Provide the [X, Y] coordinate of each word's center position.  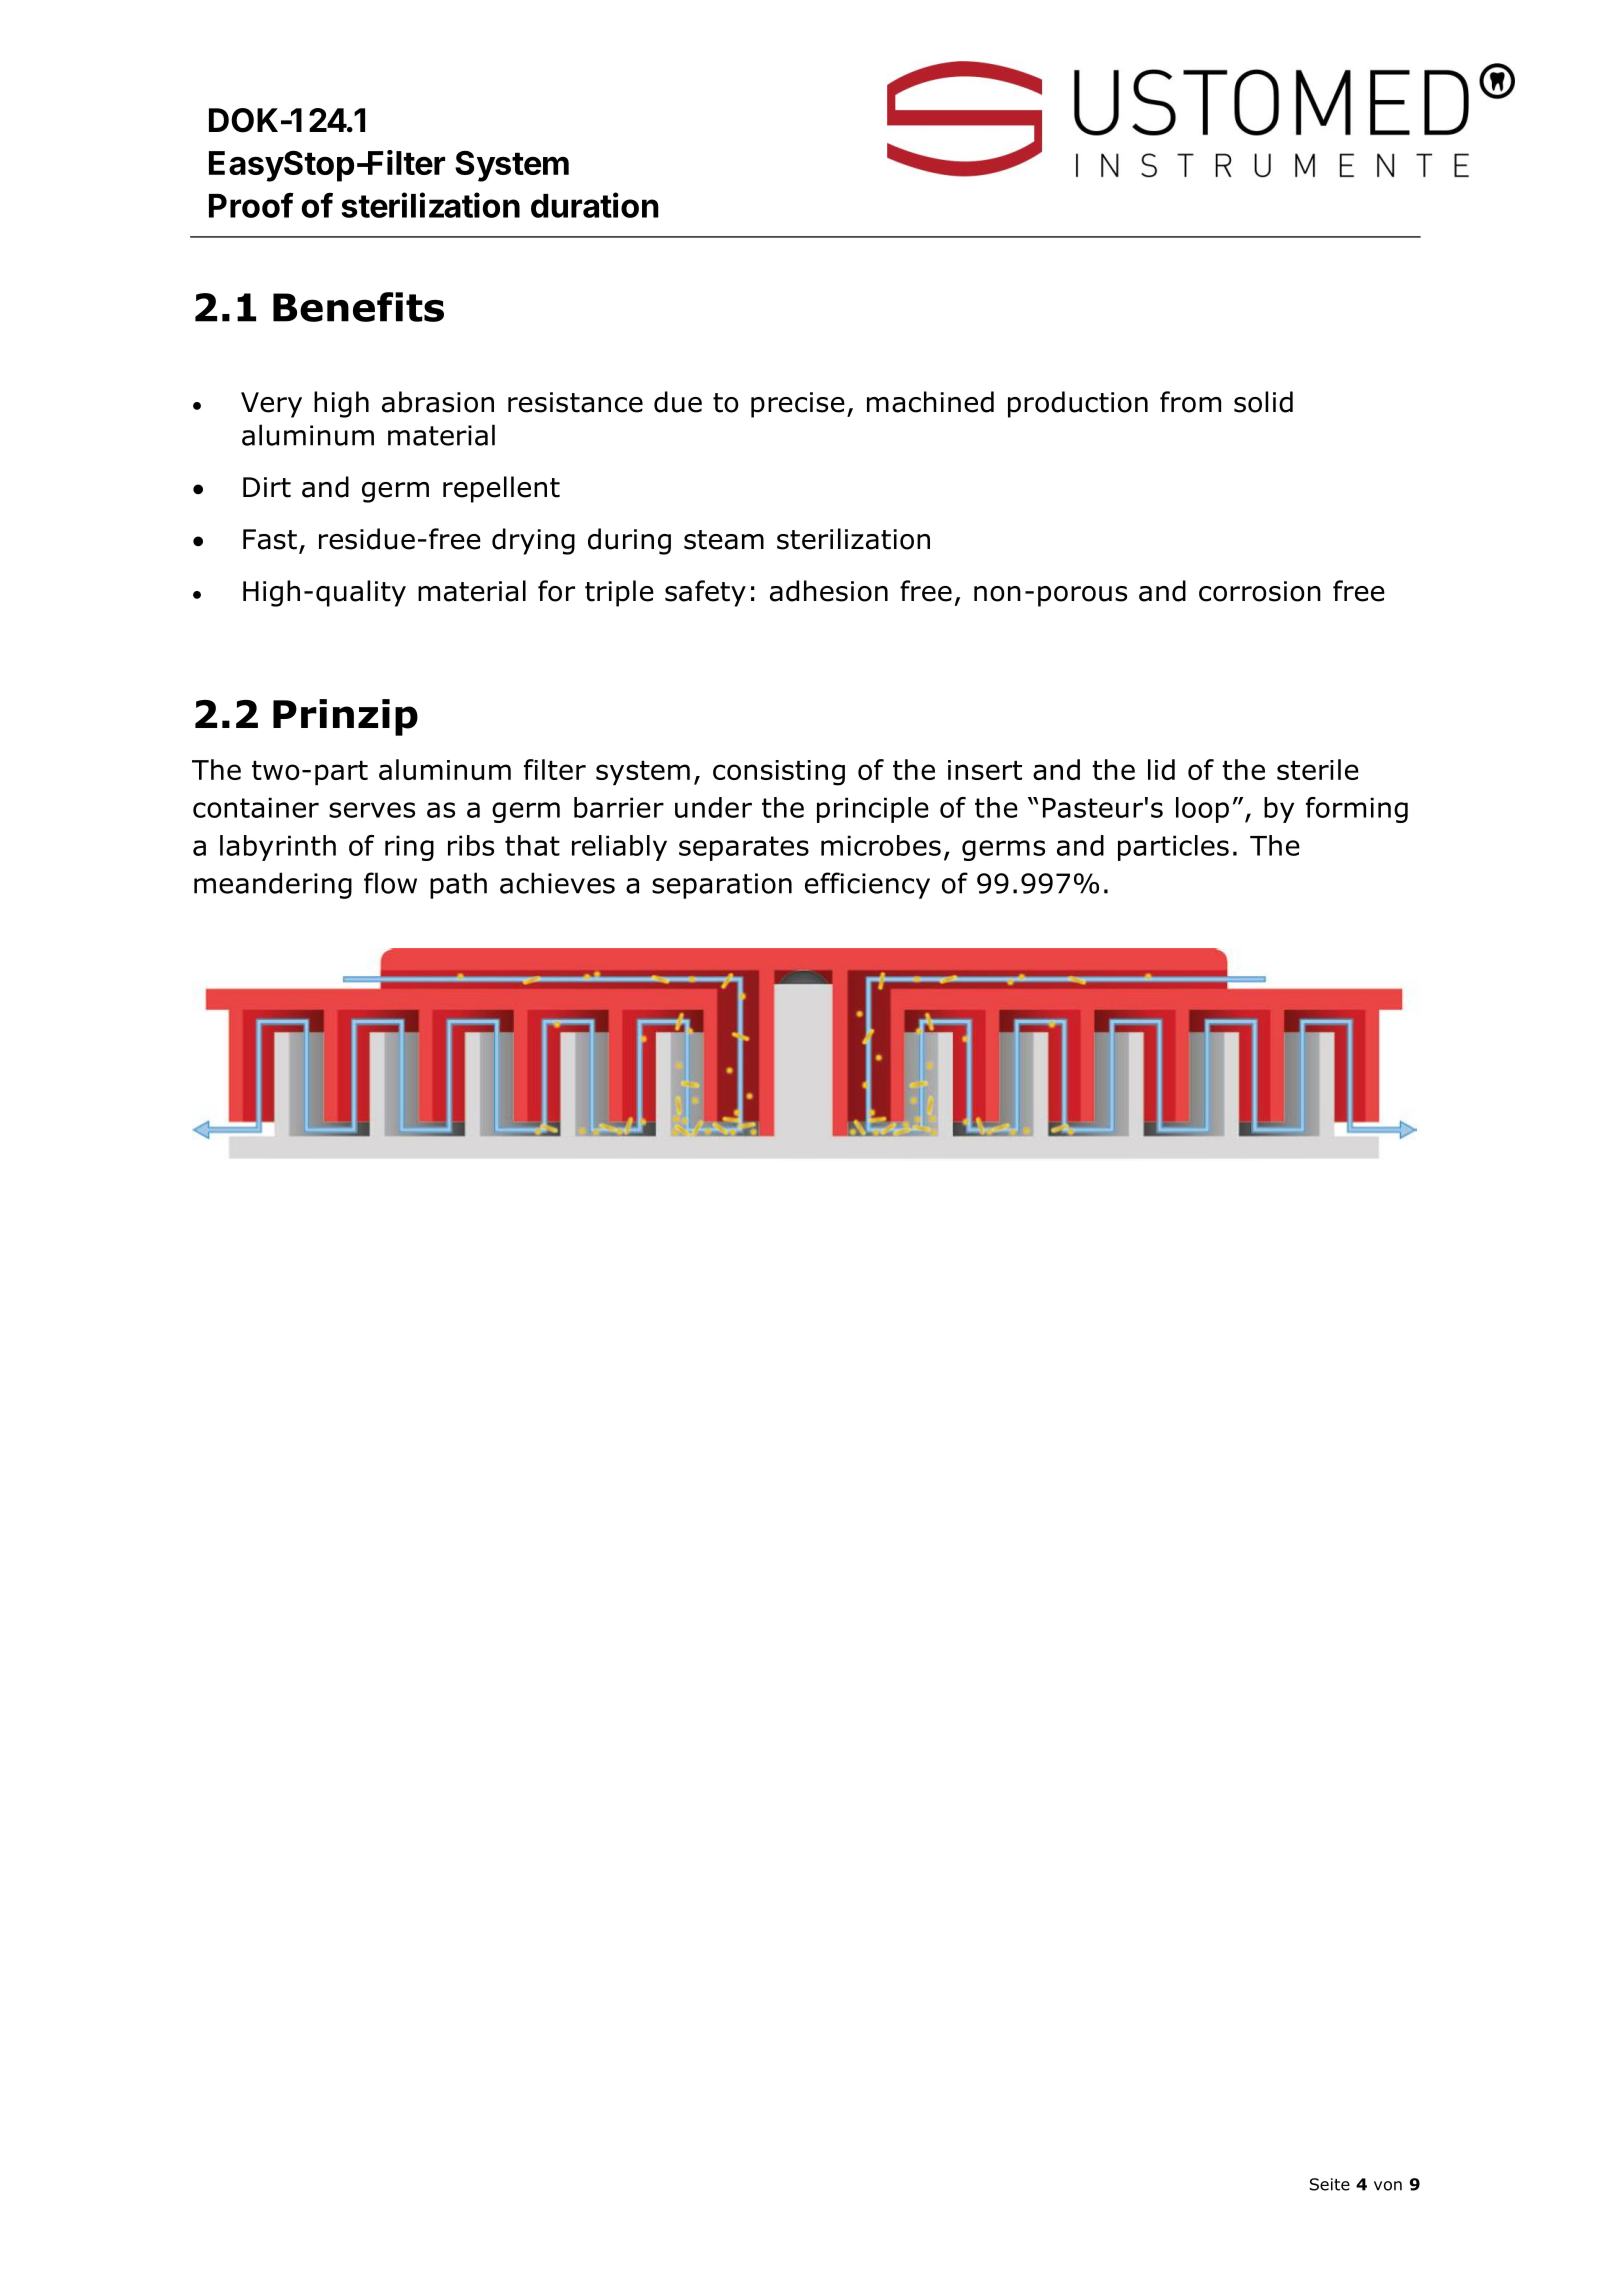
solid [1263, 402]
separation [722, 886]
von [1388, 2186]
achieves [557, 883]
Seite [1330, 2184]
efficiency [867, 885]
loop [1202, 810]
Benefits [358, 307]
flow [390, 883]
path [458, 885]
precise [798, 405]
